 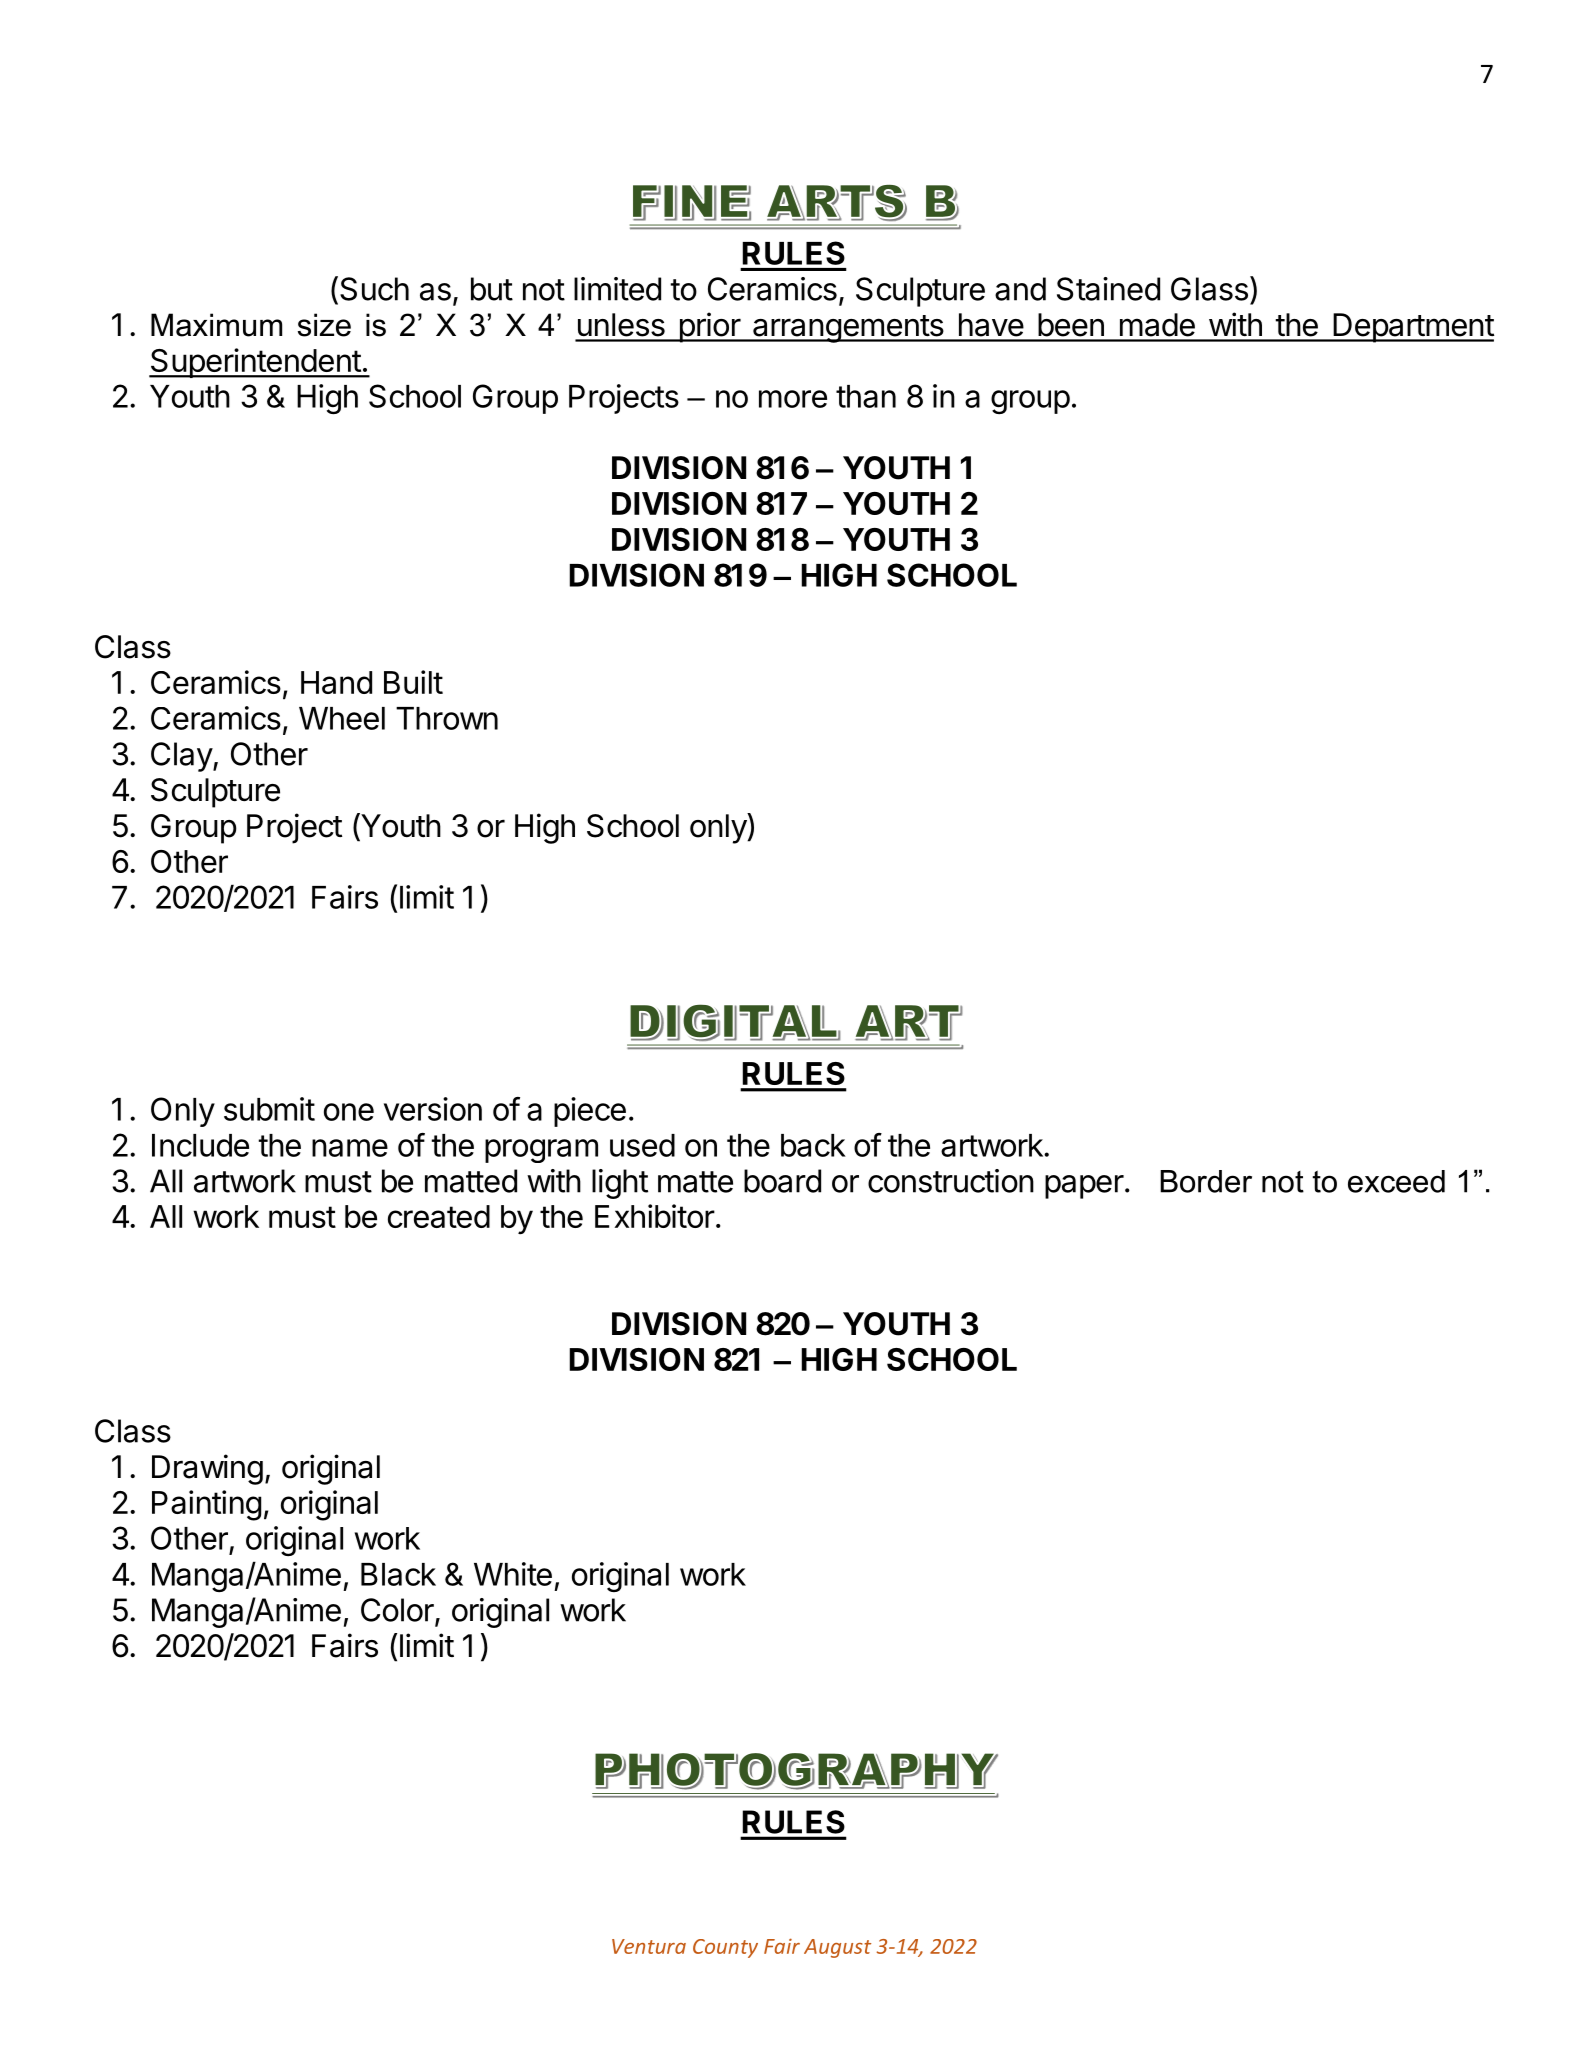 What do you see at coordinates (649, 1946) in the document?
I see `Ventura` at bounding box center [649, 1946].
